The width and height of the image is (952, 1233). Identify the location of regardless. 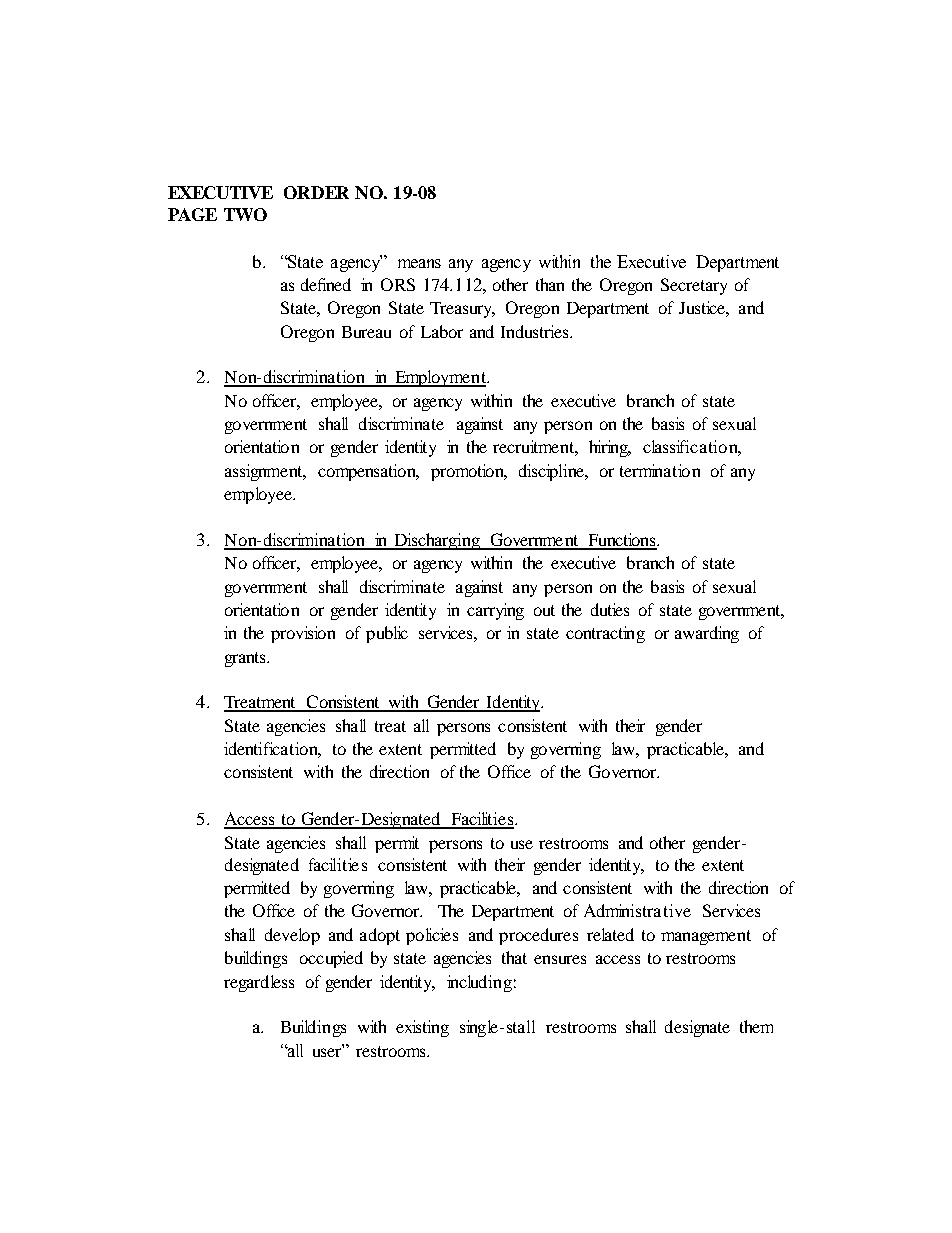
(259, 983).
